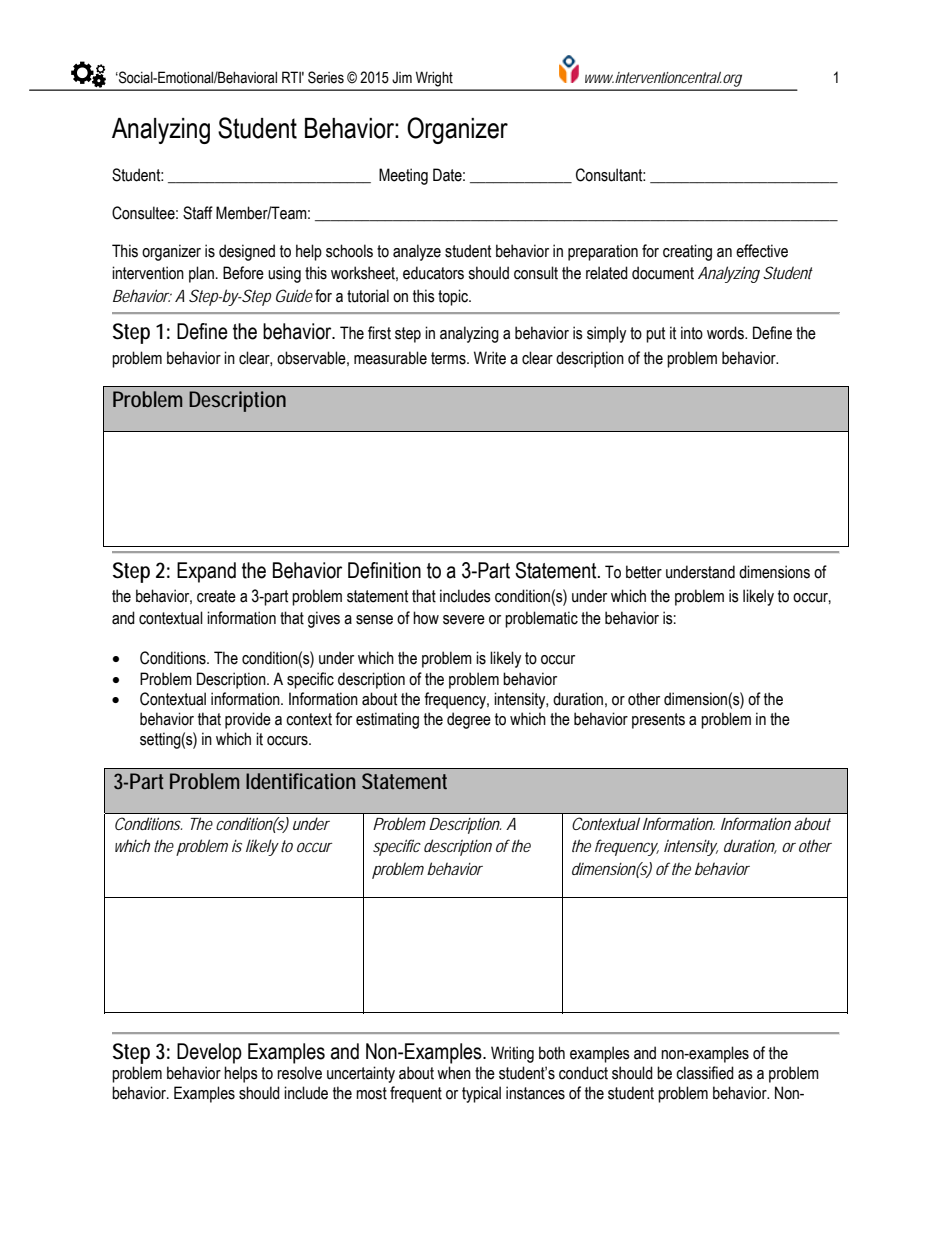 Image resolution: width=952 pixels, height=1233 pixels. I want to click on classified, so click(705, 1073).
